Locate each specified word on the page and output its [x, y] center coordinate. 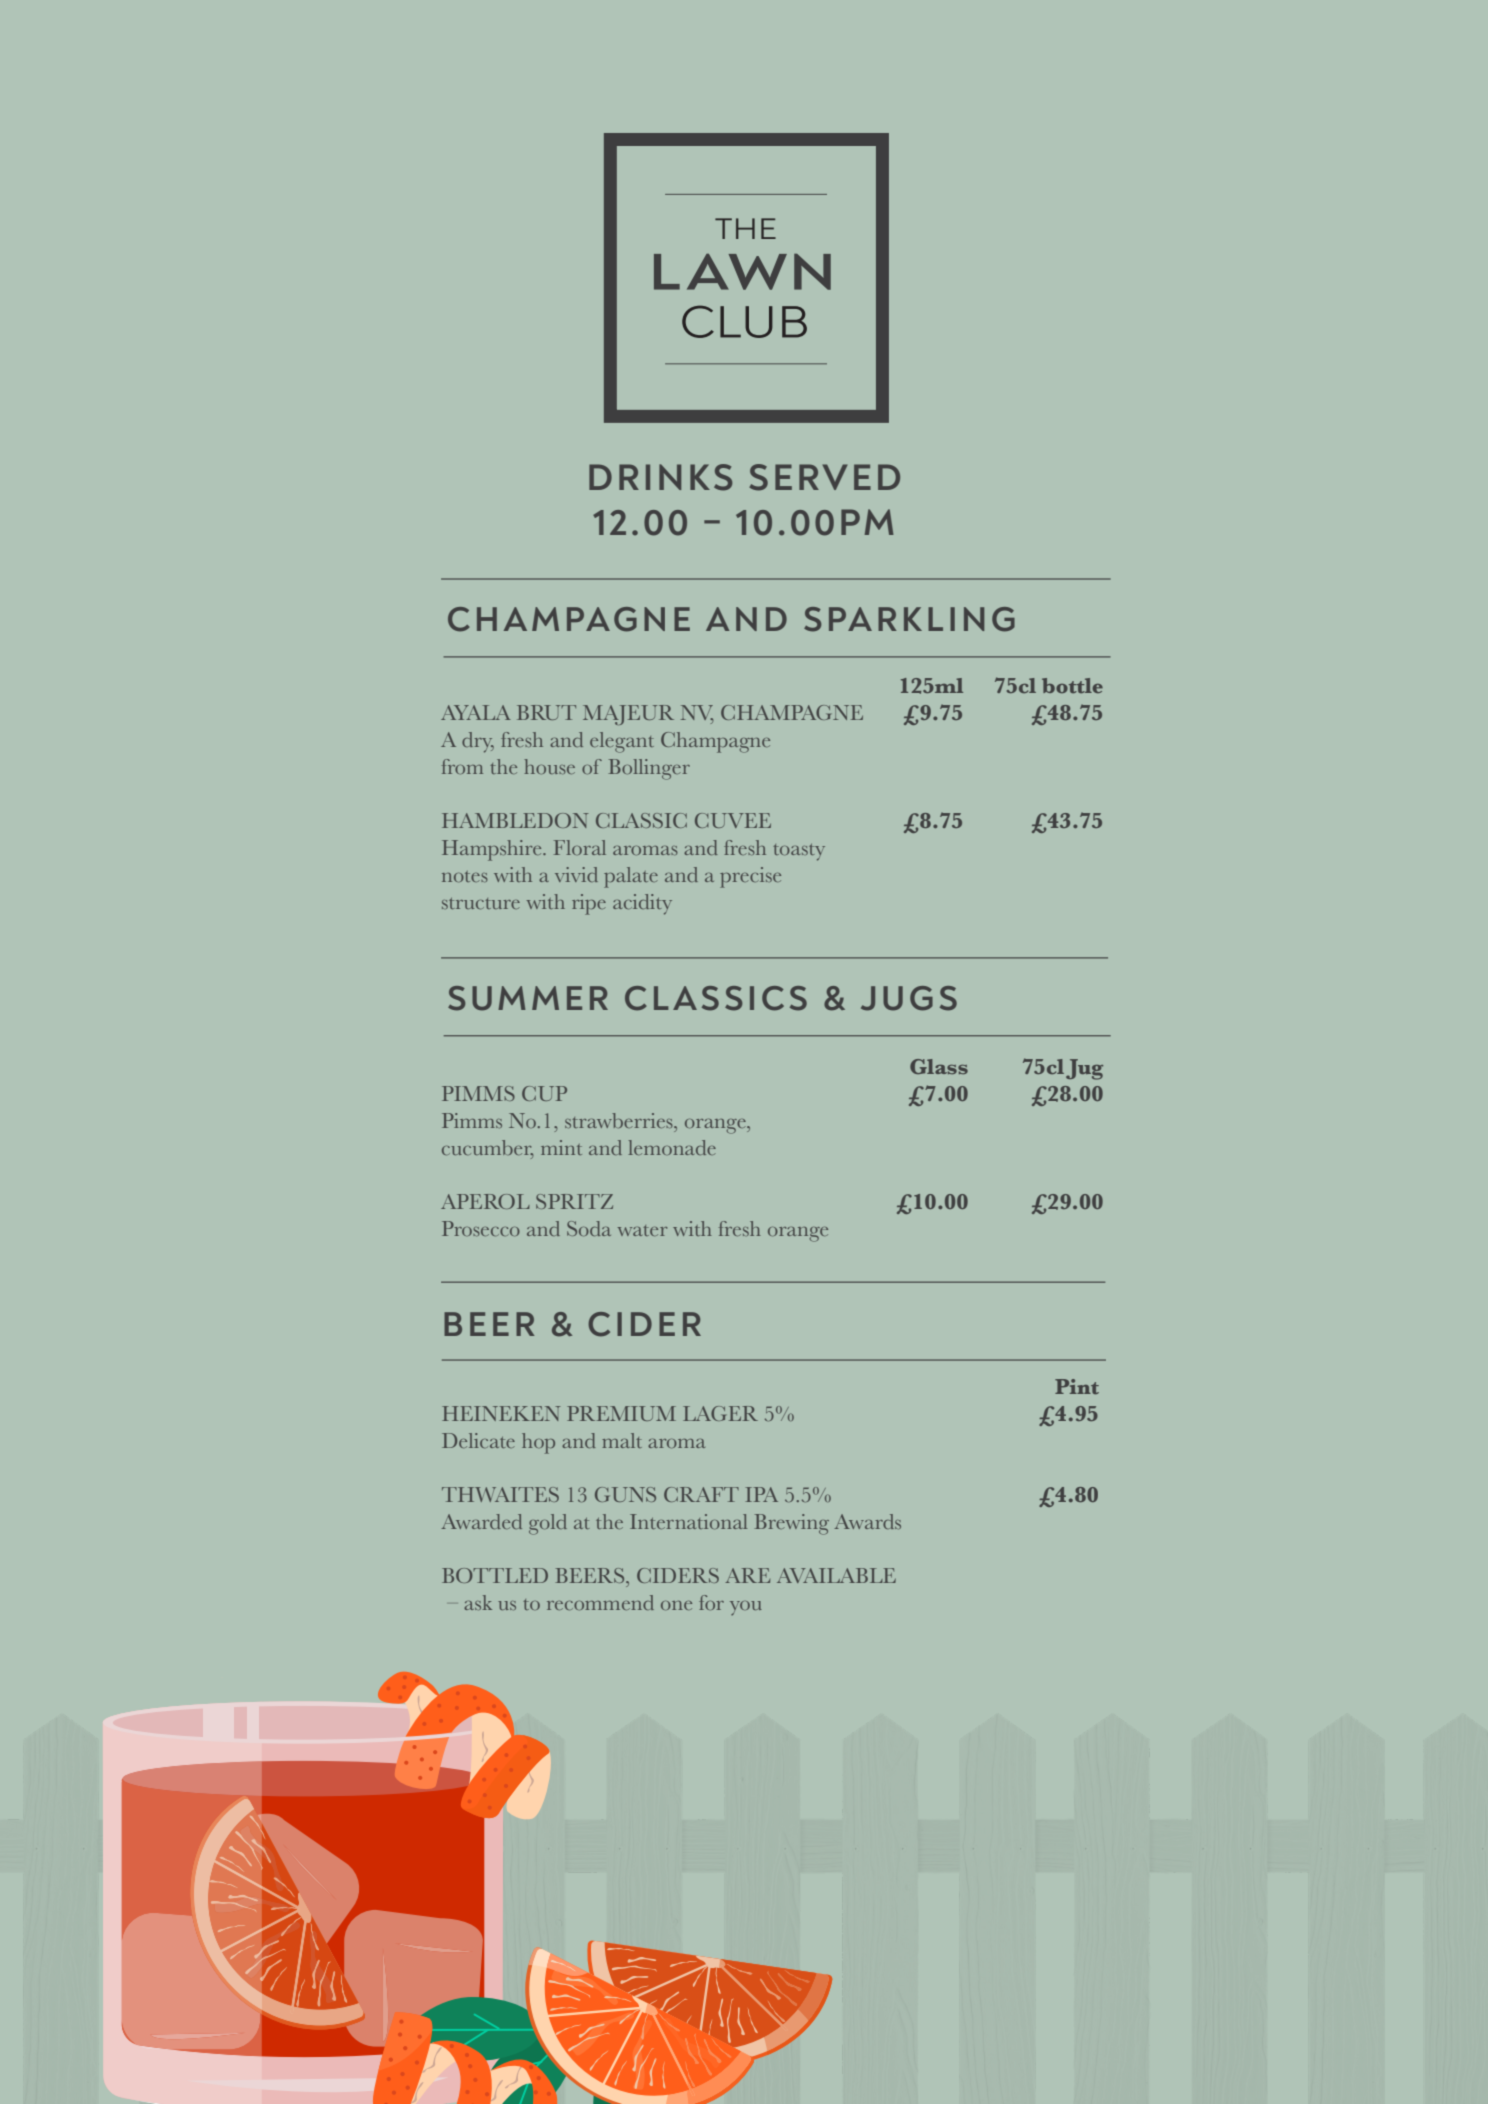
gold [548, 1524]
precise [750, 877]
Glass [939, 1066]
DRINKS [660, 477]
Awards [867, 1521]
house [549, 766]
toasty [799, 852]
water [642, 1230]
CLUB [744, 321]
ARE [747, 1575]
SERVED [824, 477]
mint [561, 1147]
